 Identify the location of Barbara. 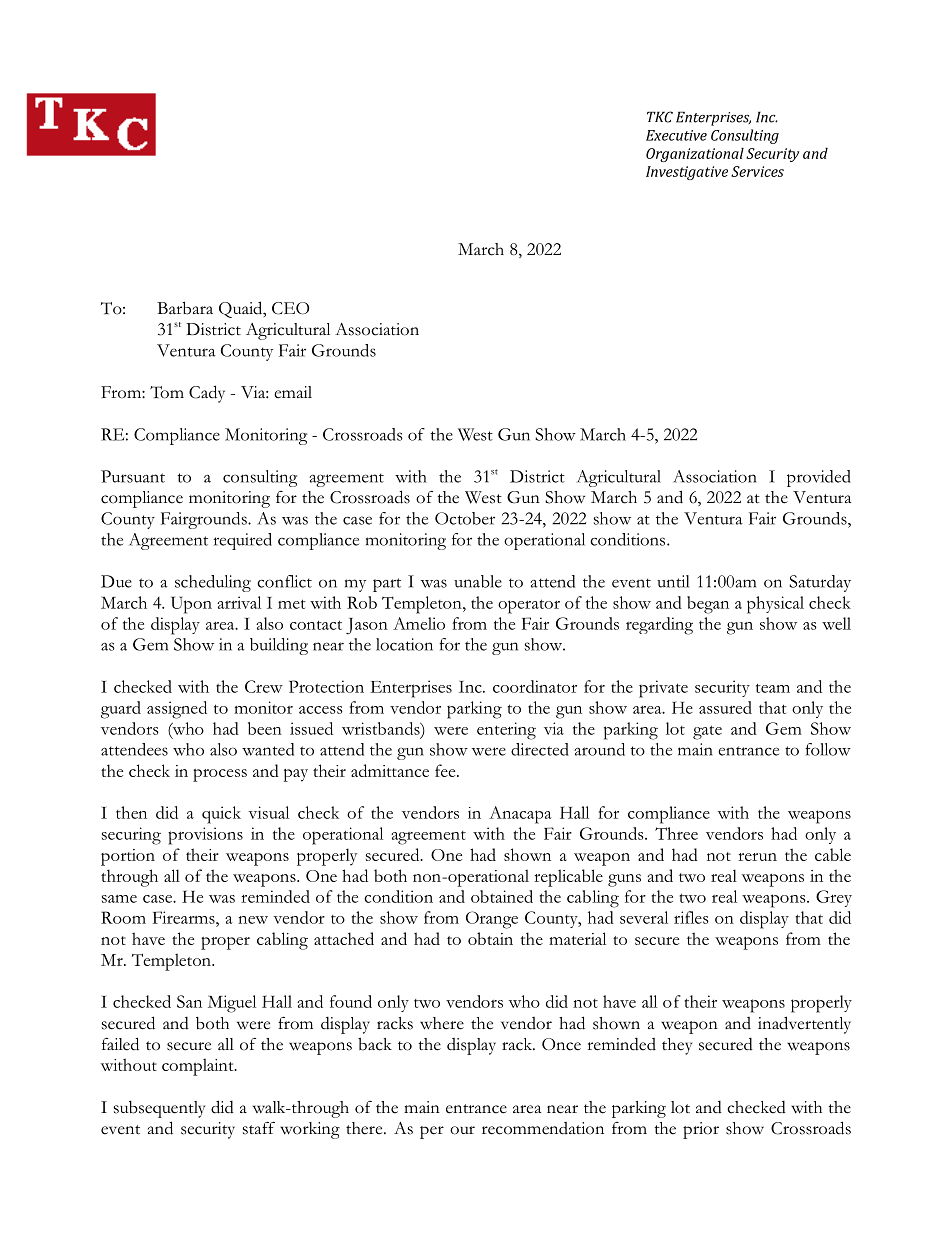
(185, 308).
